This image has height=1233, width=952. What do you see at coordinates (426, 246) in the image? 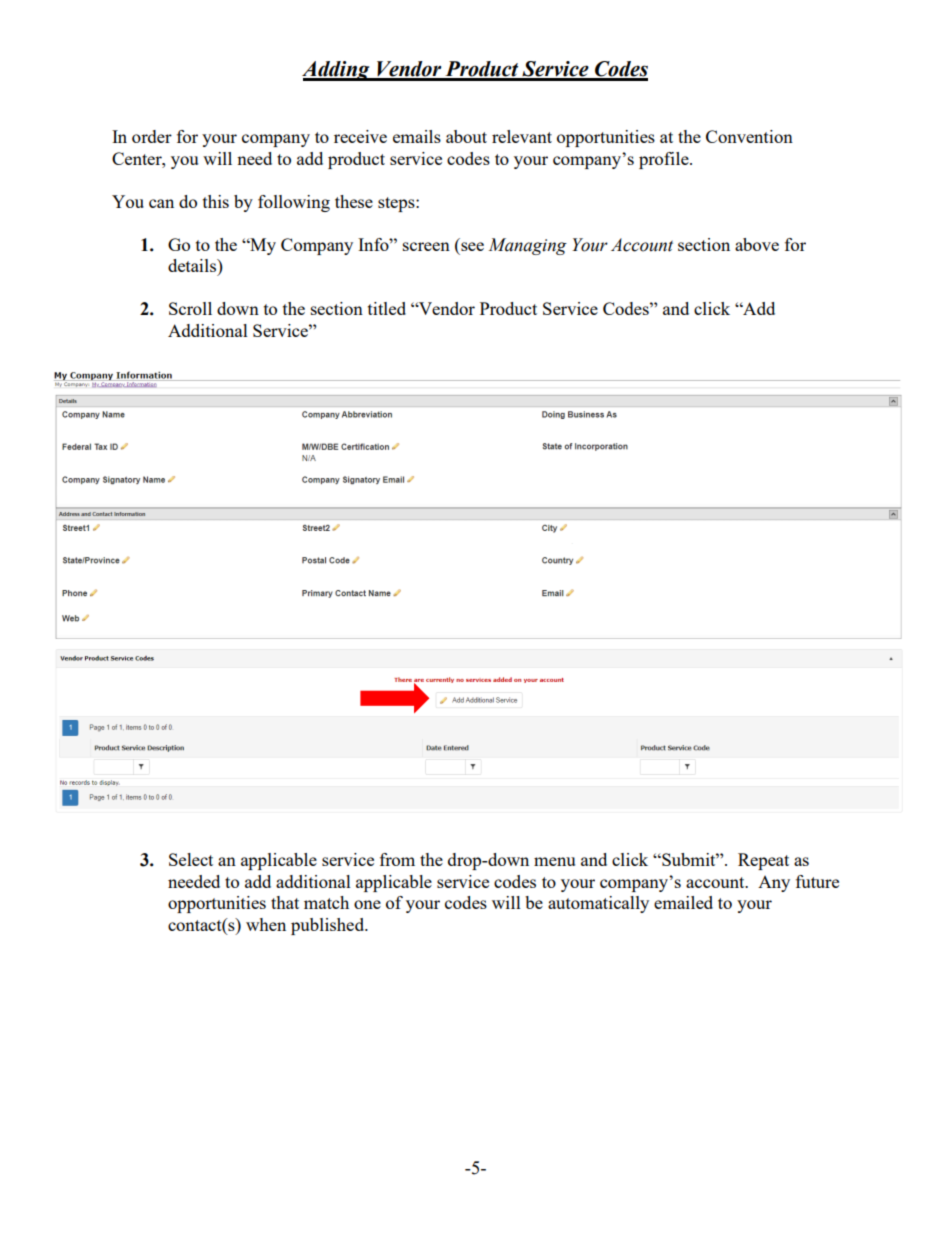
I see `screen` at bounding box center [426, 246].
